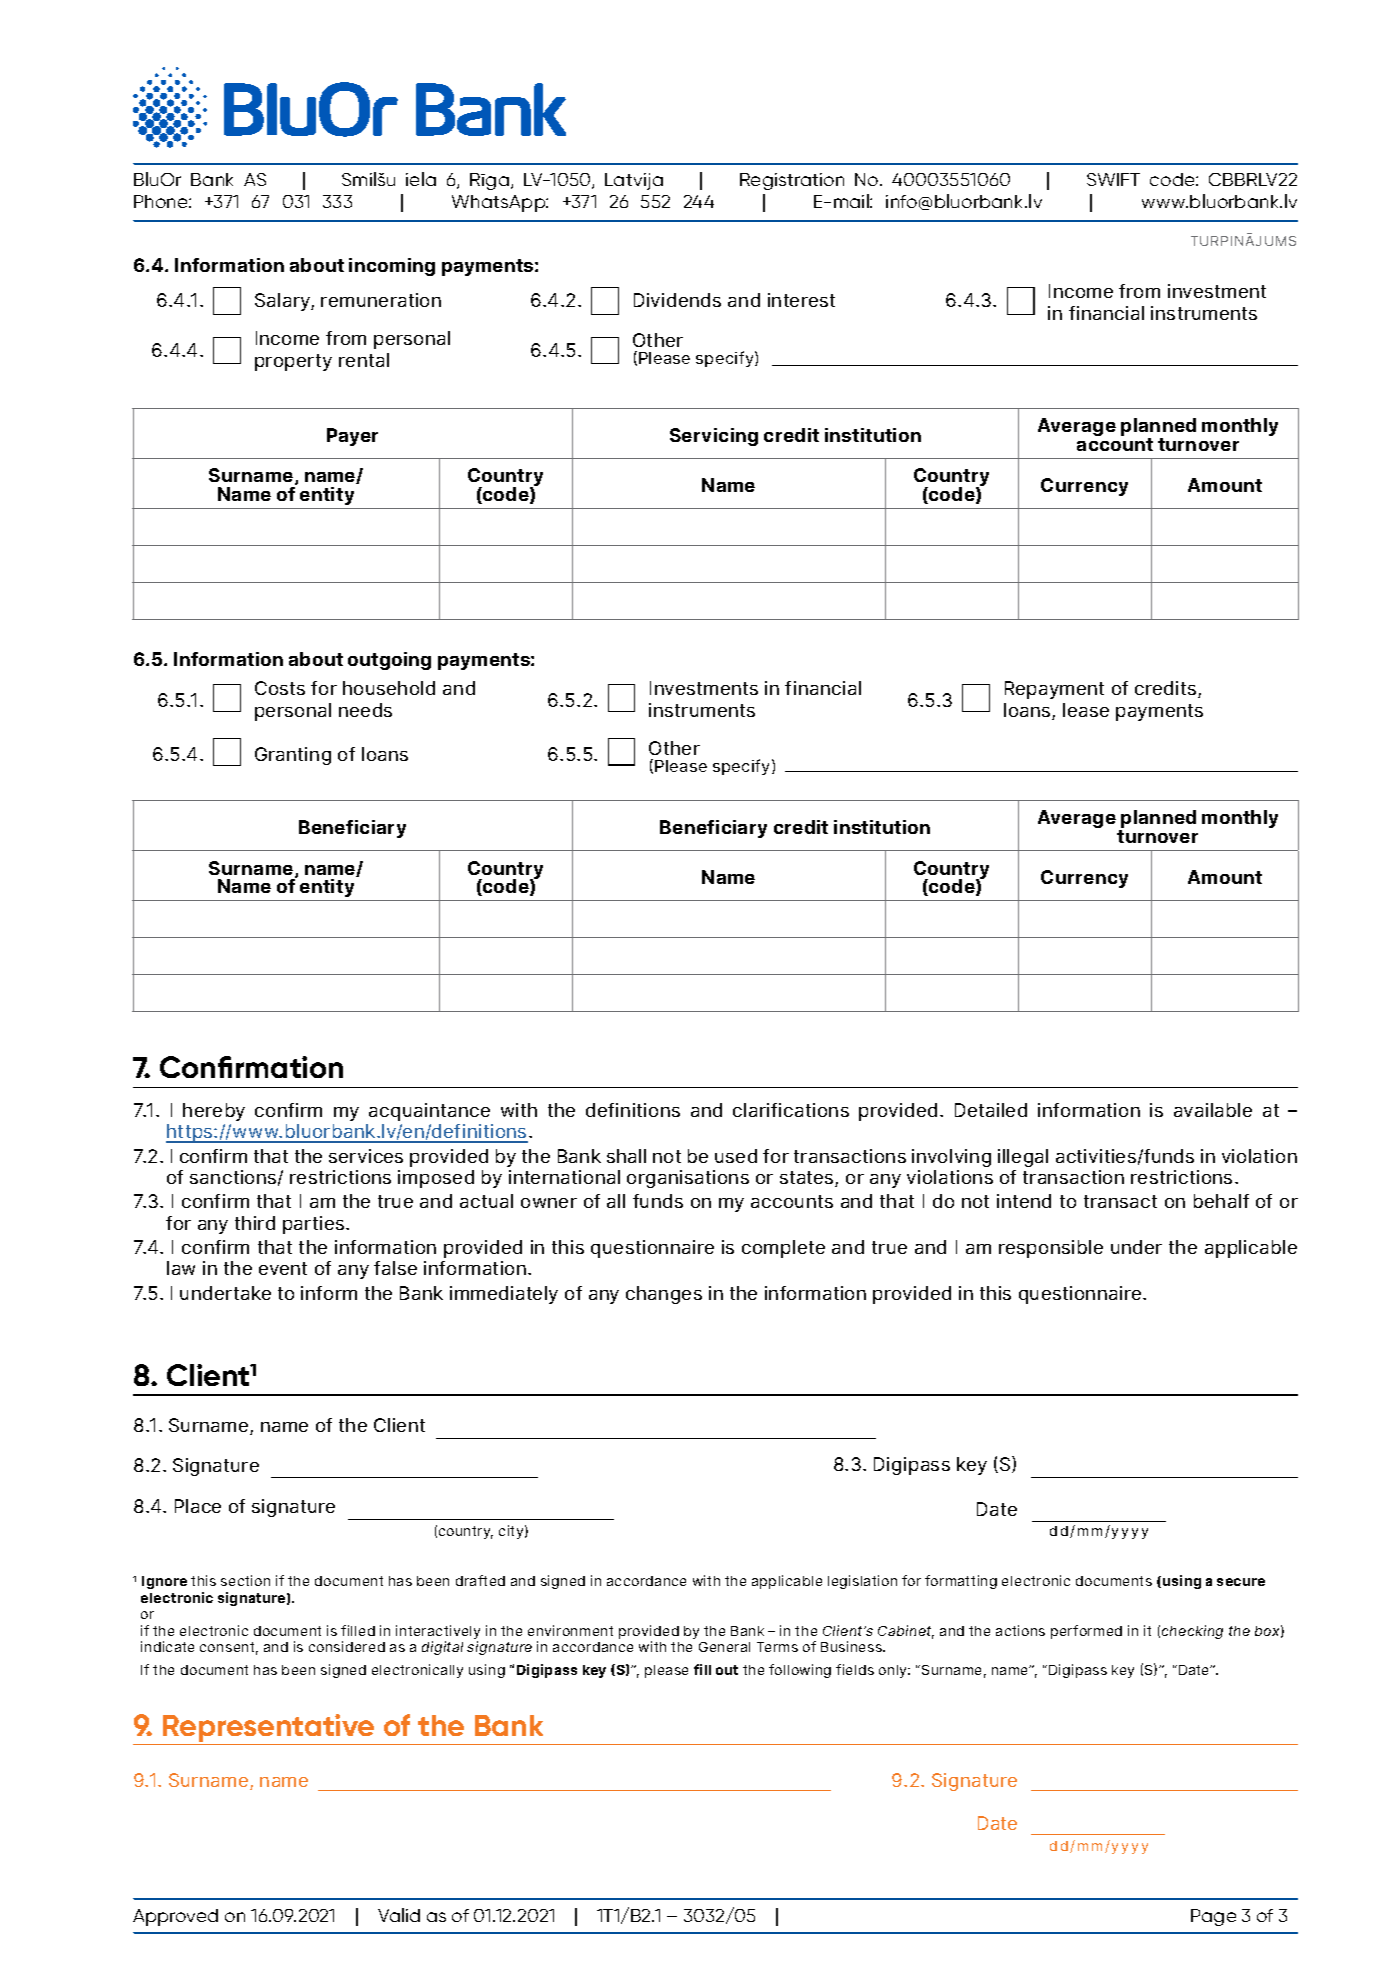 Image resolution: width=1398 pixels, height=1977 pixels. I want to click on SWIFT, so click(1113, 179).
